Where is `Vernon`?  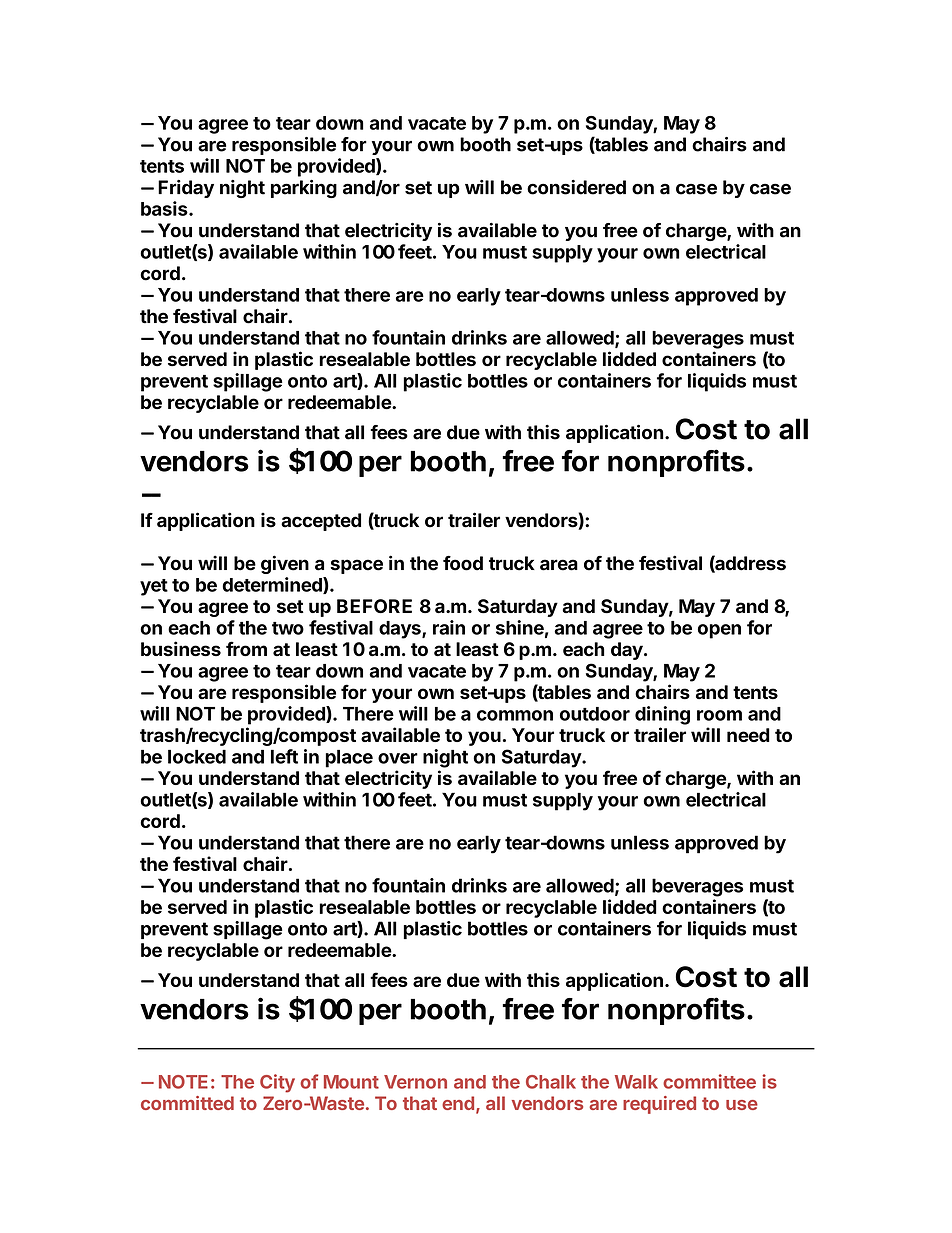 Vernon is located at coordinates (415, 1082).
